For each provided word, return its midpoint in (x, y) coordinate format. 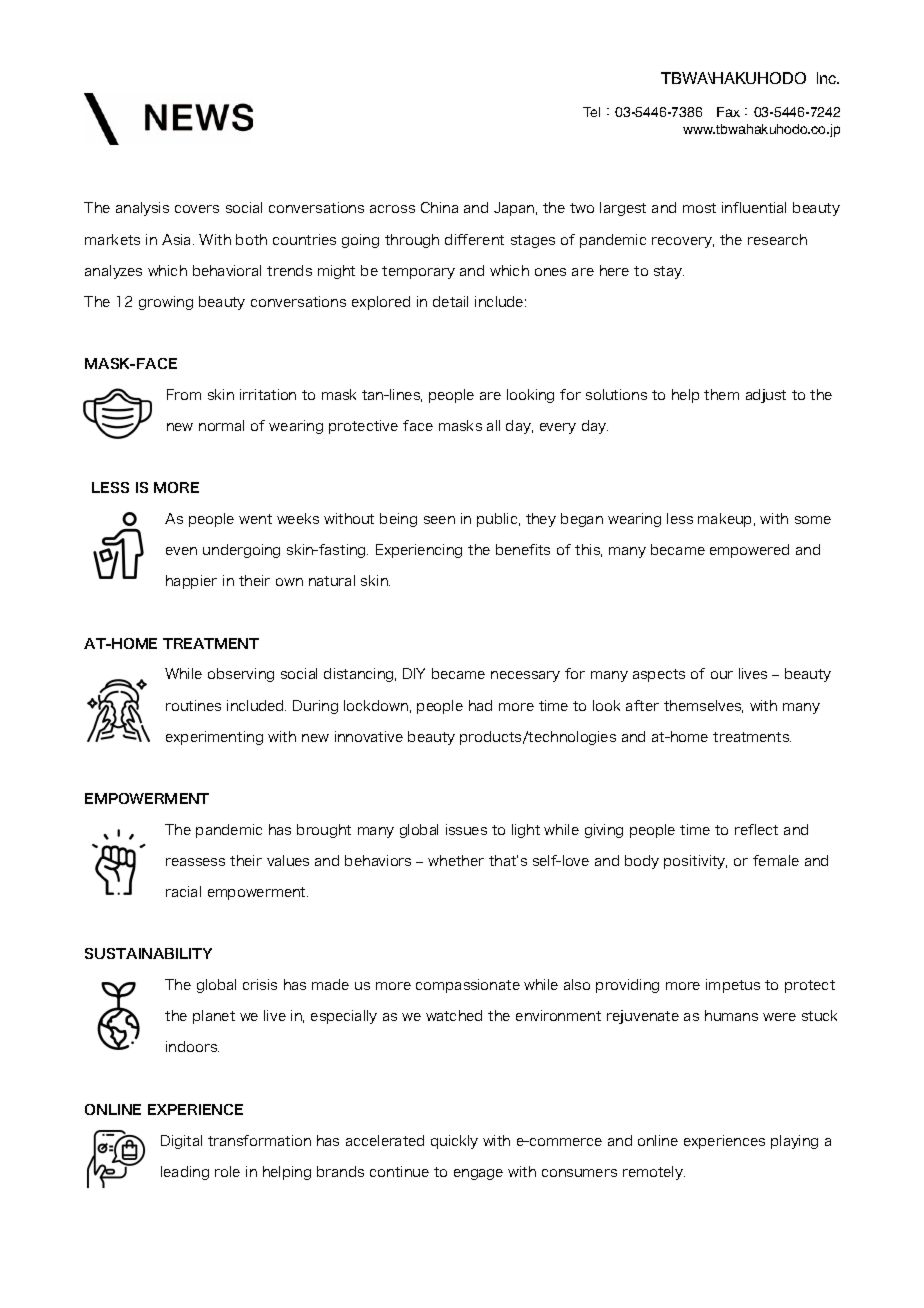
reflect (756, 829)
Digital (181, 1142)
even (181, 551)
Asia (178, 239)
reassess (195, 862)
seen (439, 520)
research (777, 239)
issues (466, 829)
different (474, 239)
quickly (454, 1142)
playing (794, 1142)
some (813, 520)
